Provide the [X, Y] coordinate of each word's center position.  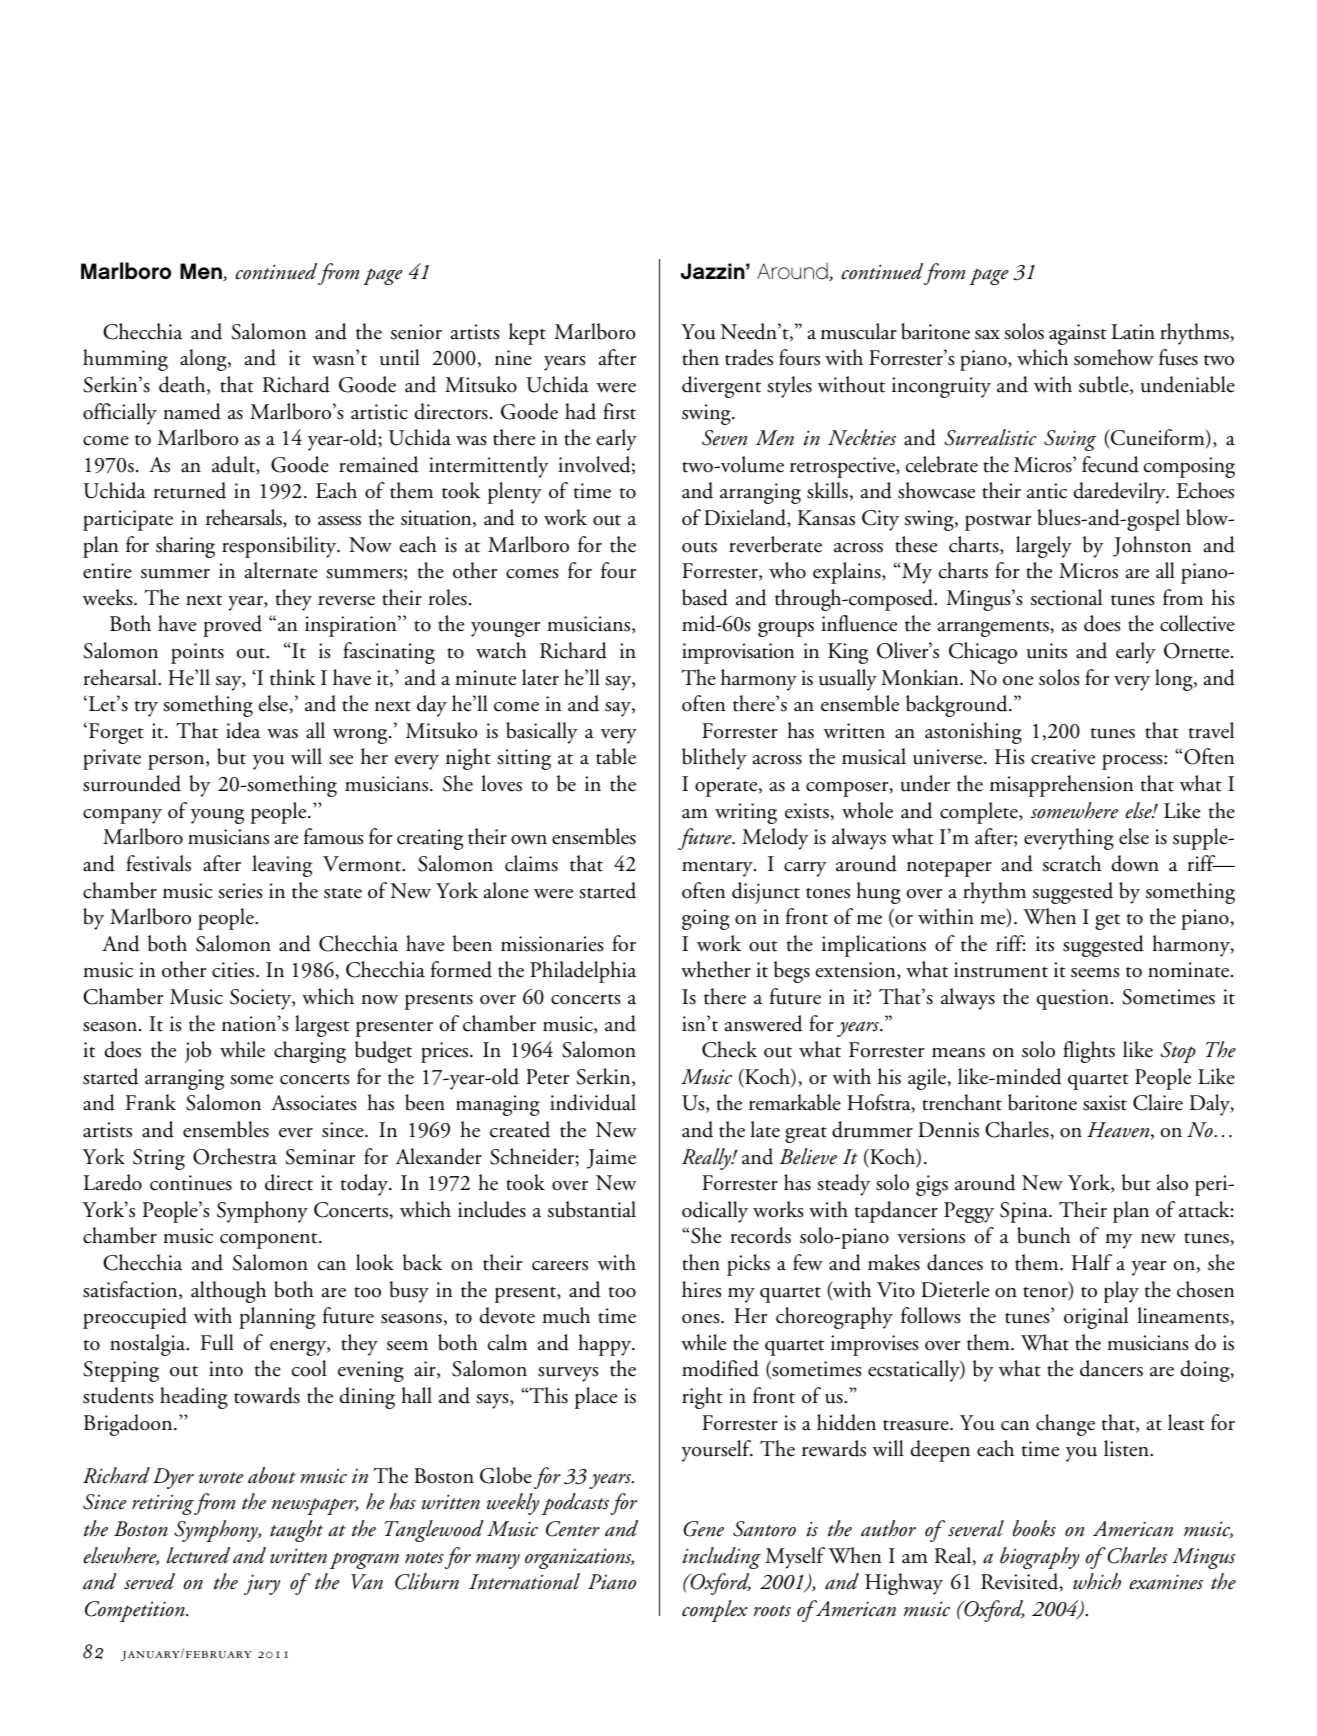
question [1073, 999]
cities [234, 970]
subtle [1105, 385]
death [183, 385]
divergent [721, 387]
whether [716, 969]
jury [262, 1584]
